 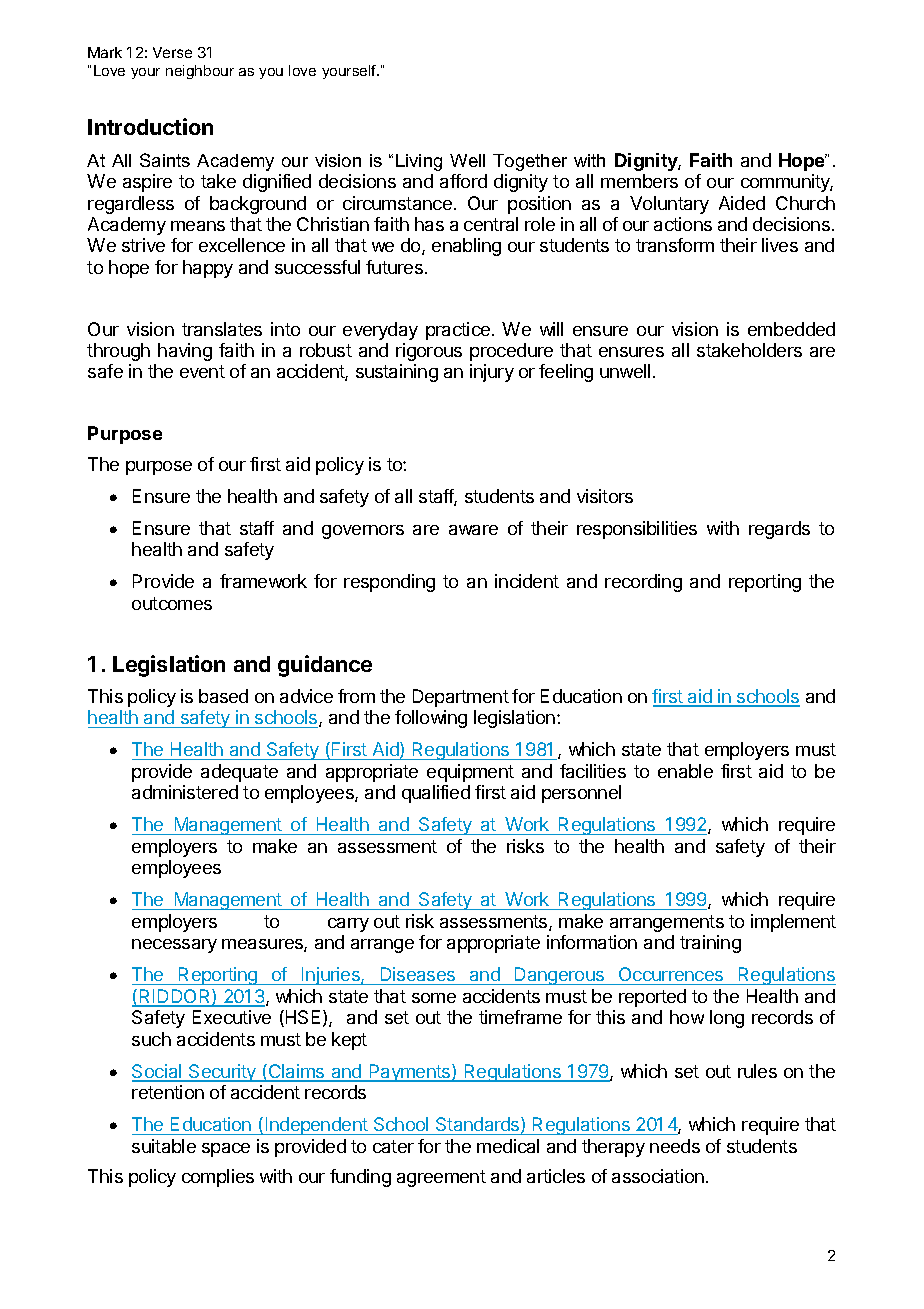 What do you see at coordinates (389, 583) in the image?
I see `responding` at bounding box center [389, 583].
